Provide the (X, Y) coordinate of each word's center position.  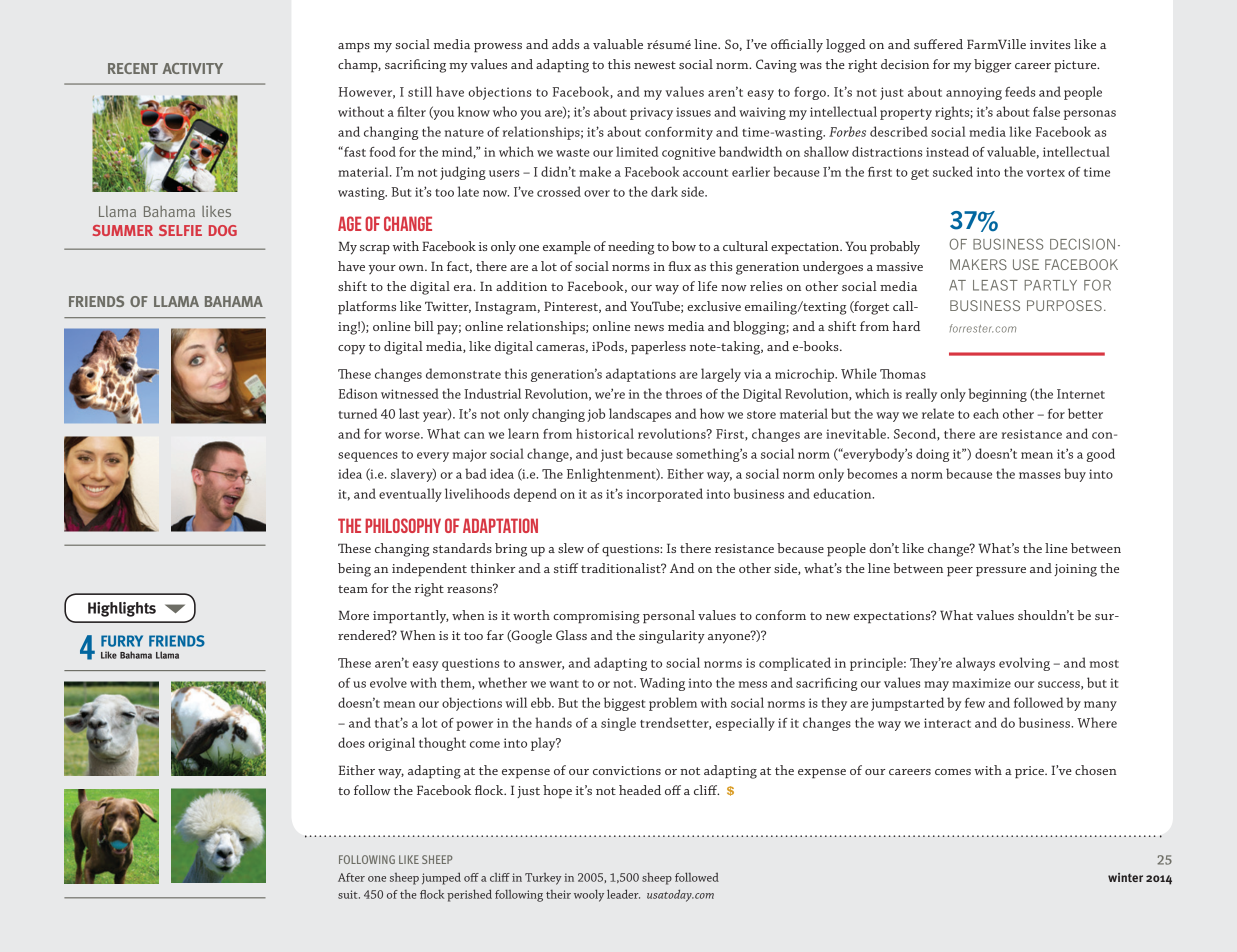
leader (623, 894)
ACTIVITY (192, 68)
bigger (992, 66)
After (351, 877)
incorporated (665, 495)
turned (358, 413)
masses (1040, 475)
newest (655, 65)
